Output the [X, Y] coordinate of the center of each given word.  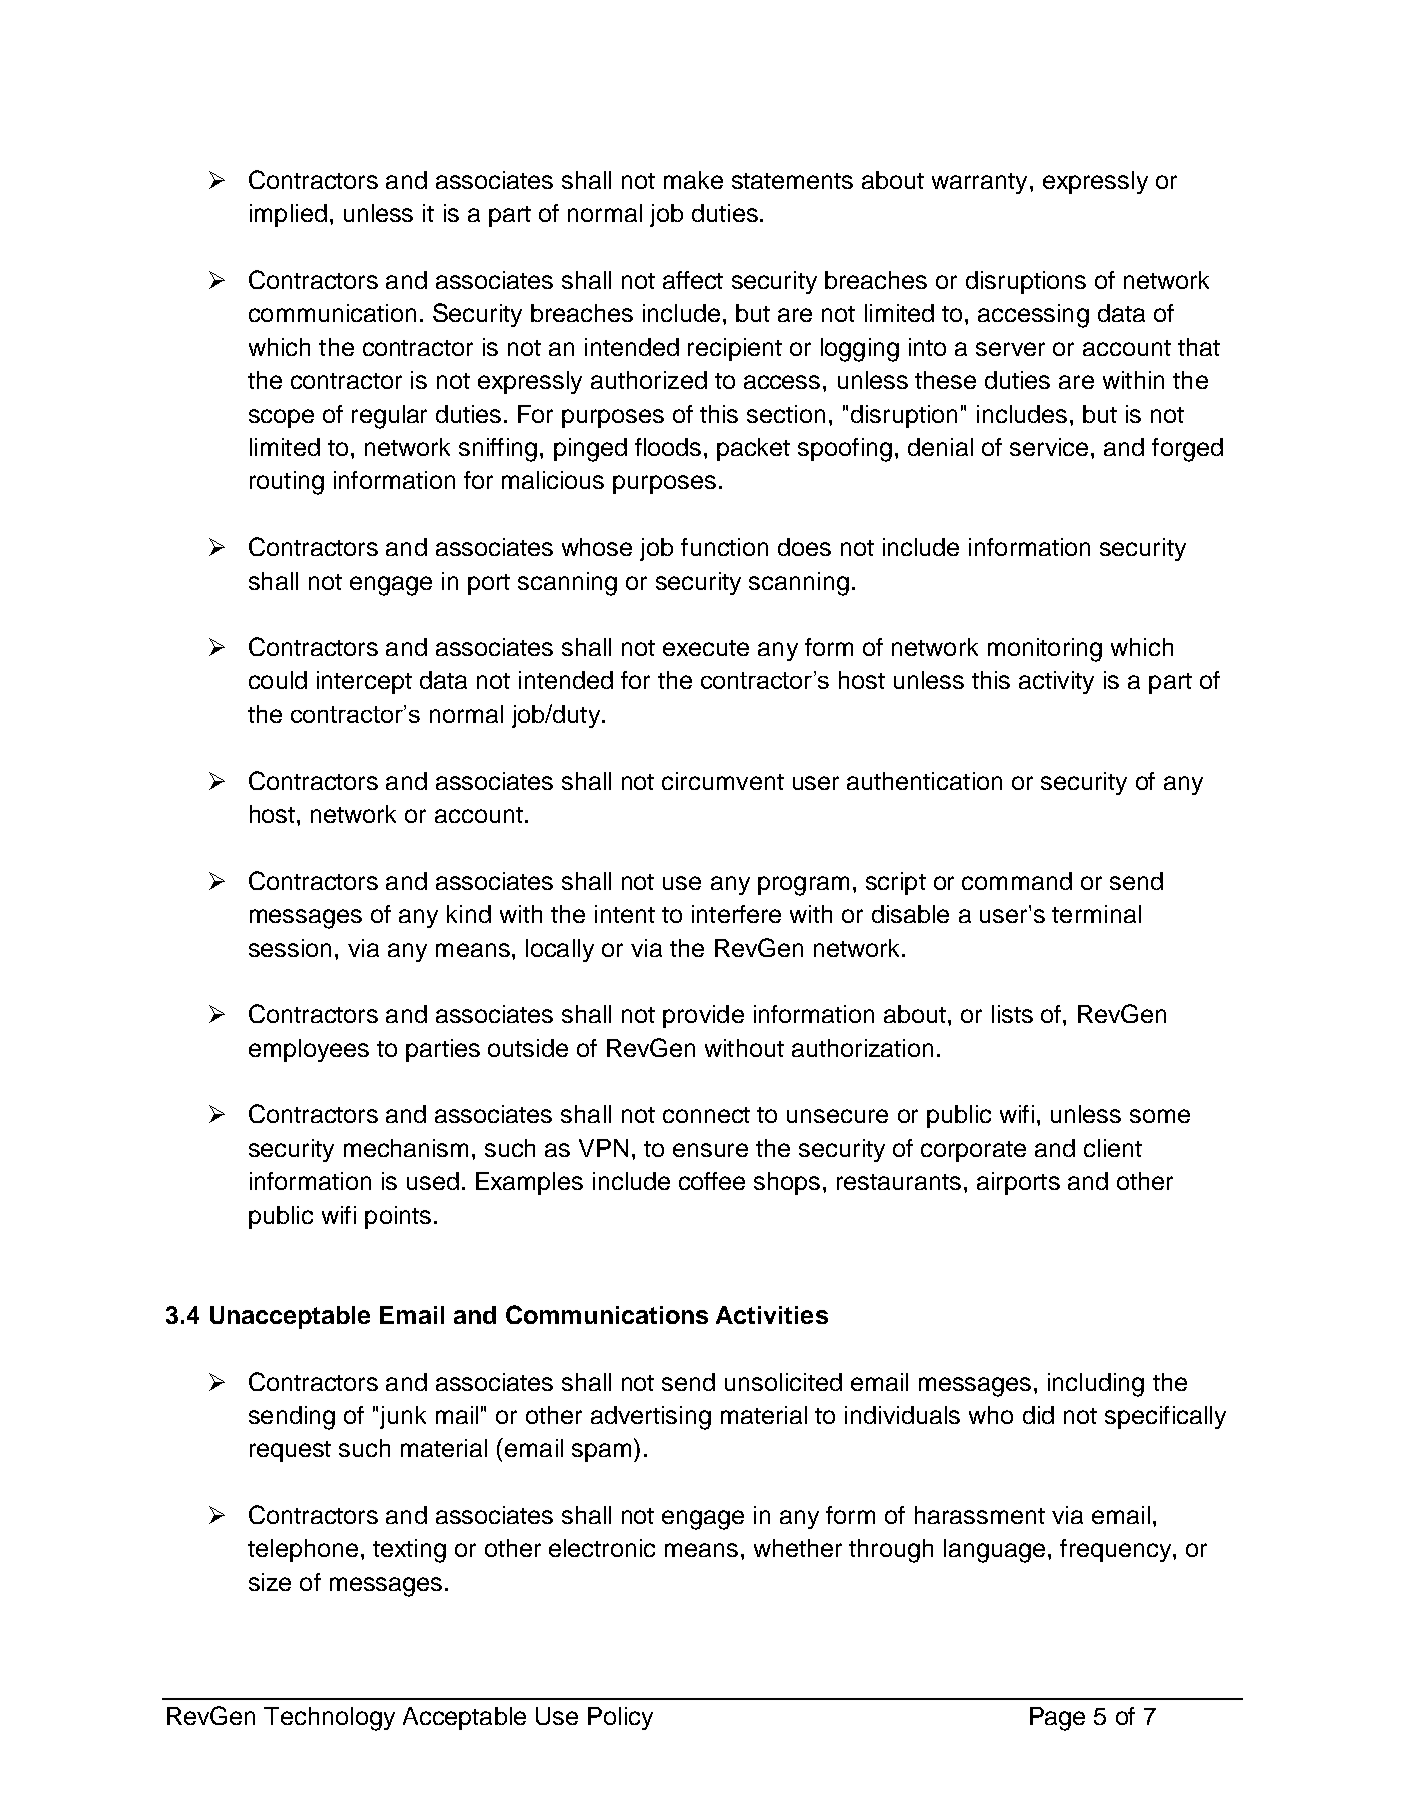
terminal [1096, 914]
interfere [736, 914]
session [290, 948]
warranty [979, 183]
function [724, 547]
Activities [772, 1315]
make [693, 180]
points [398, 1217]
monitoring [1045, 650]
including [1096, 1385]
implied [288, 215]
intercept [364, 682]
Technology [329, 1719]
